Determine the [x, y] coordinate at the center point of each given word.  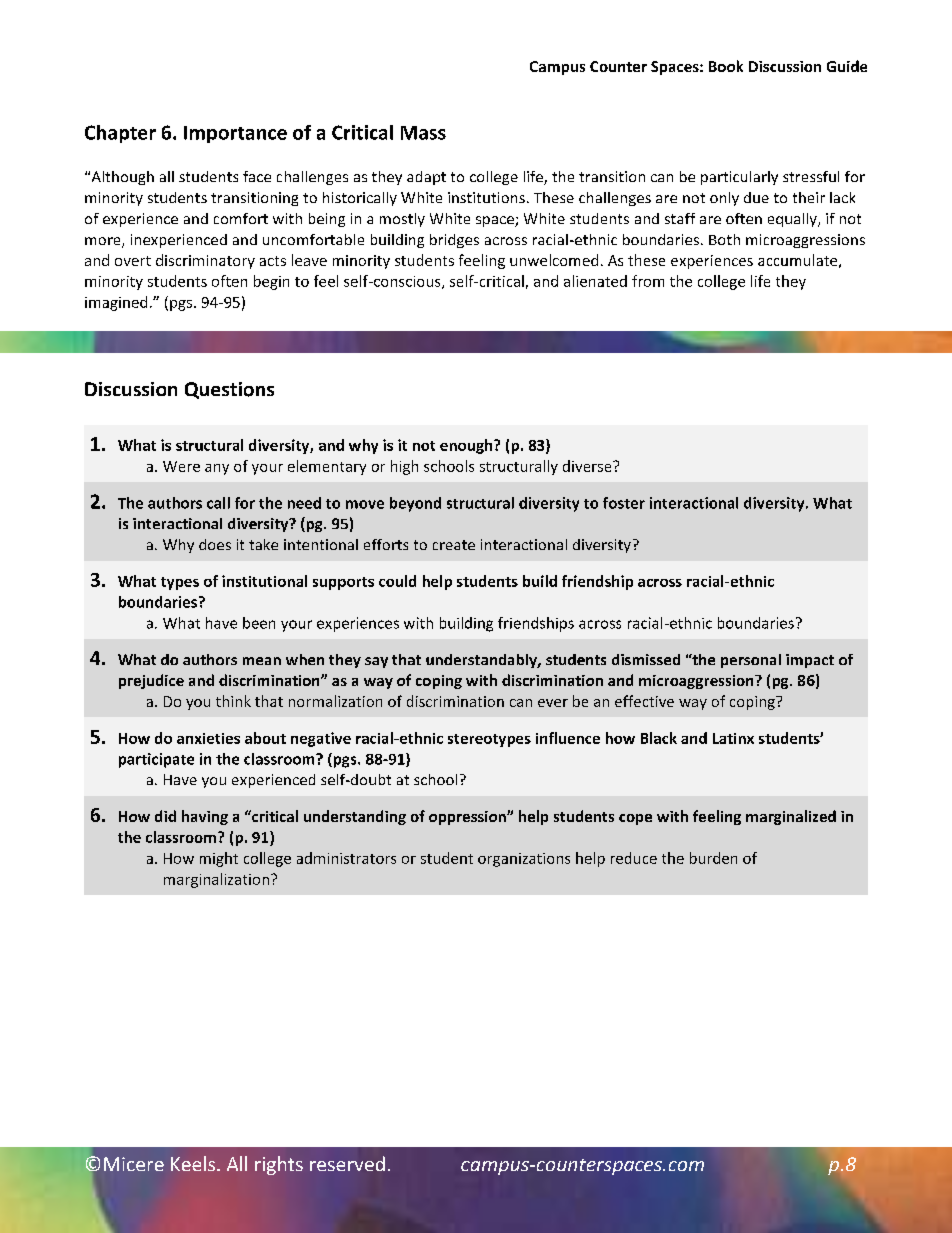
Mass [423, 133]
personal [751, 661]
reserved [347, 1163]
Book [726, 66]
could [397, 581]
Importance [235, 134]
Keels [194, 1163]
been [259, 623]
